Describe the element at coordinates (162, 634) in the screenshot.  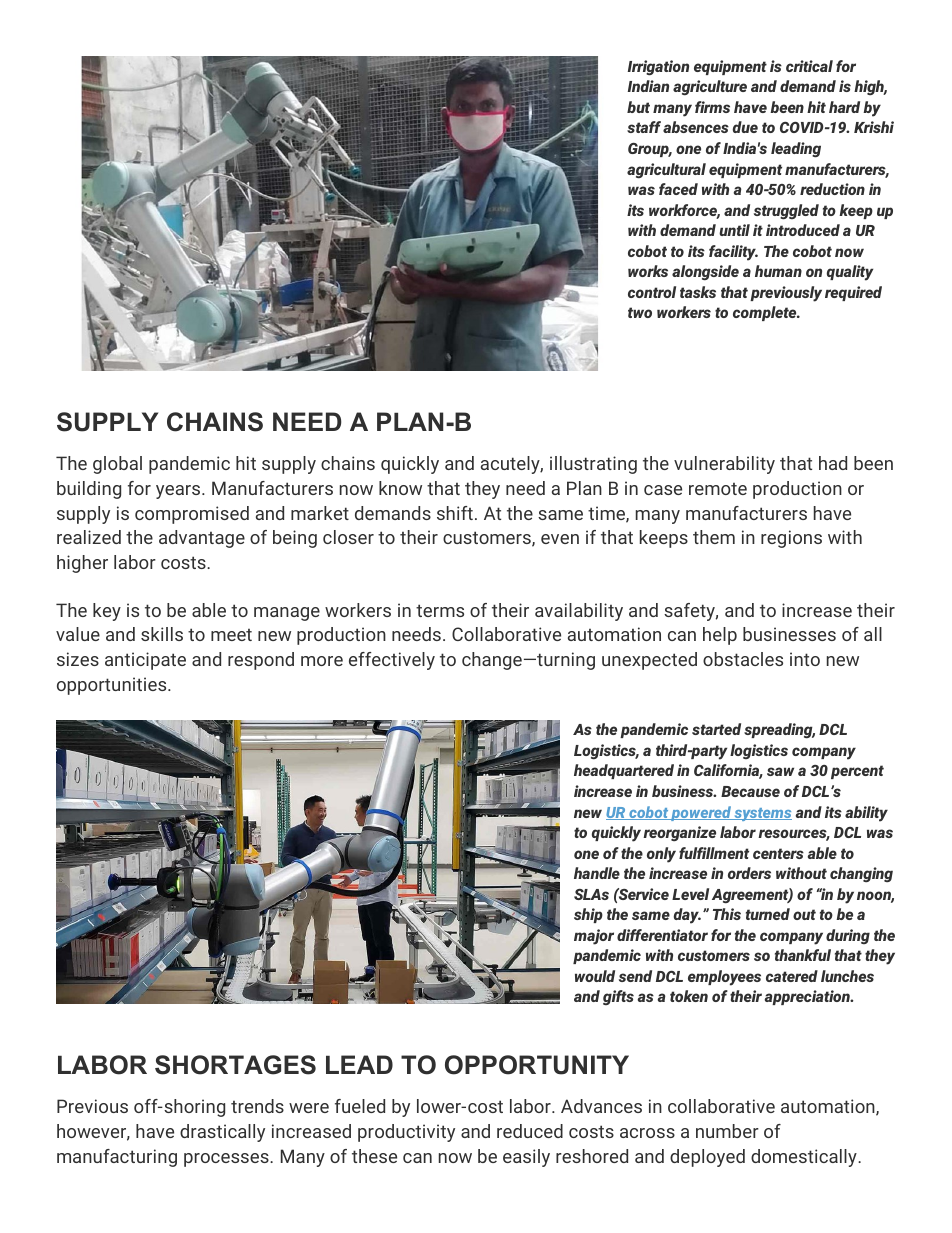
I see `skills` at that location.
